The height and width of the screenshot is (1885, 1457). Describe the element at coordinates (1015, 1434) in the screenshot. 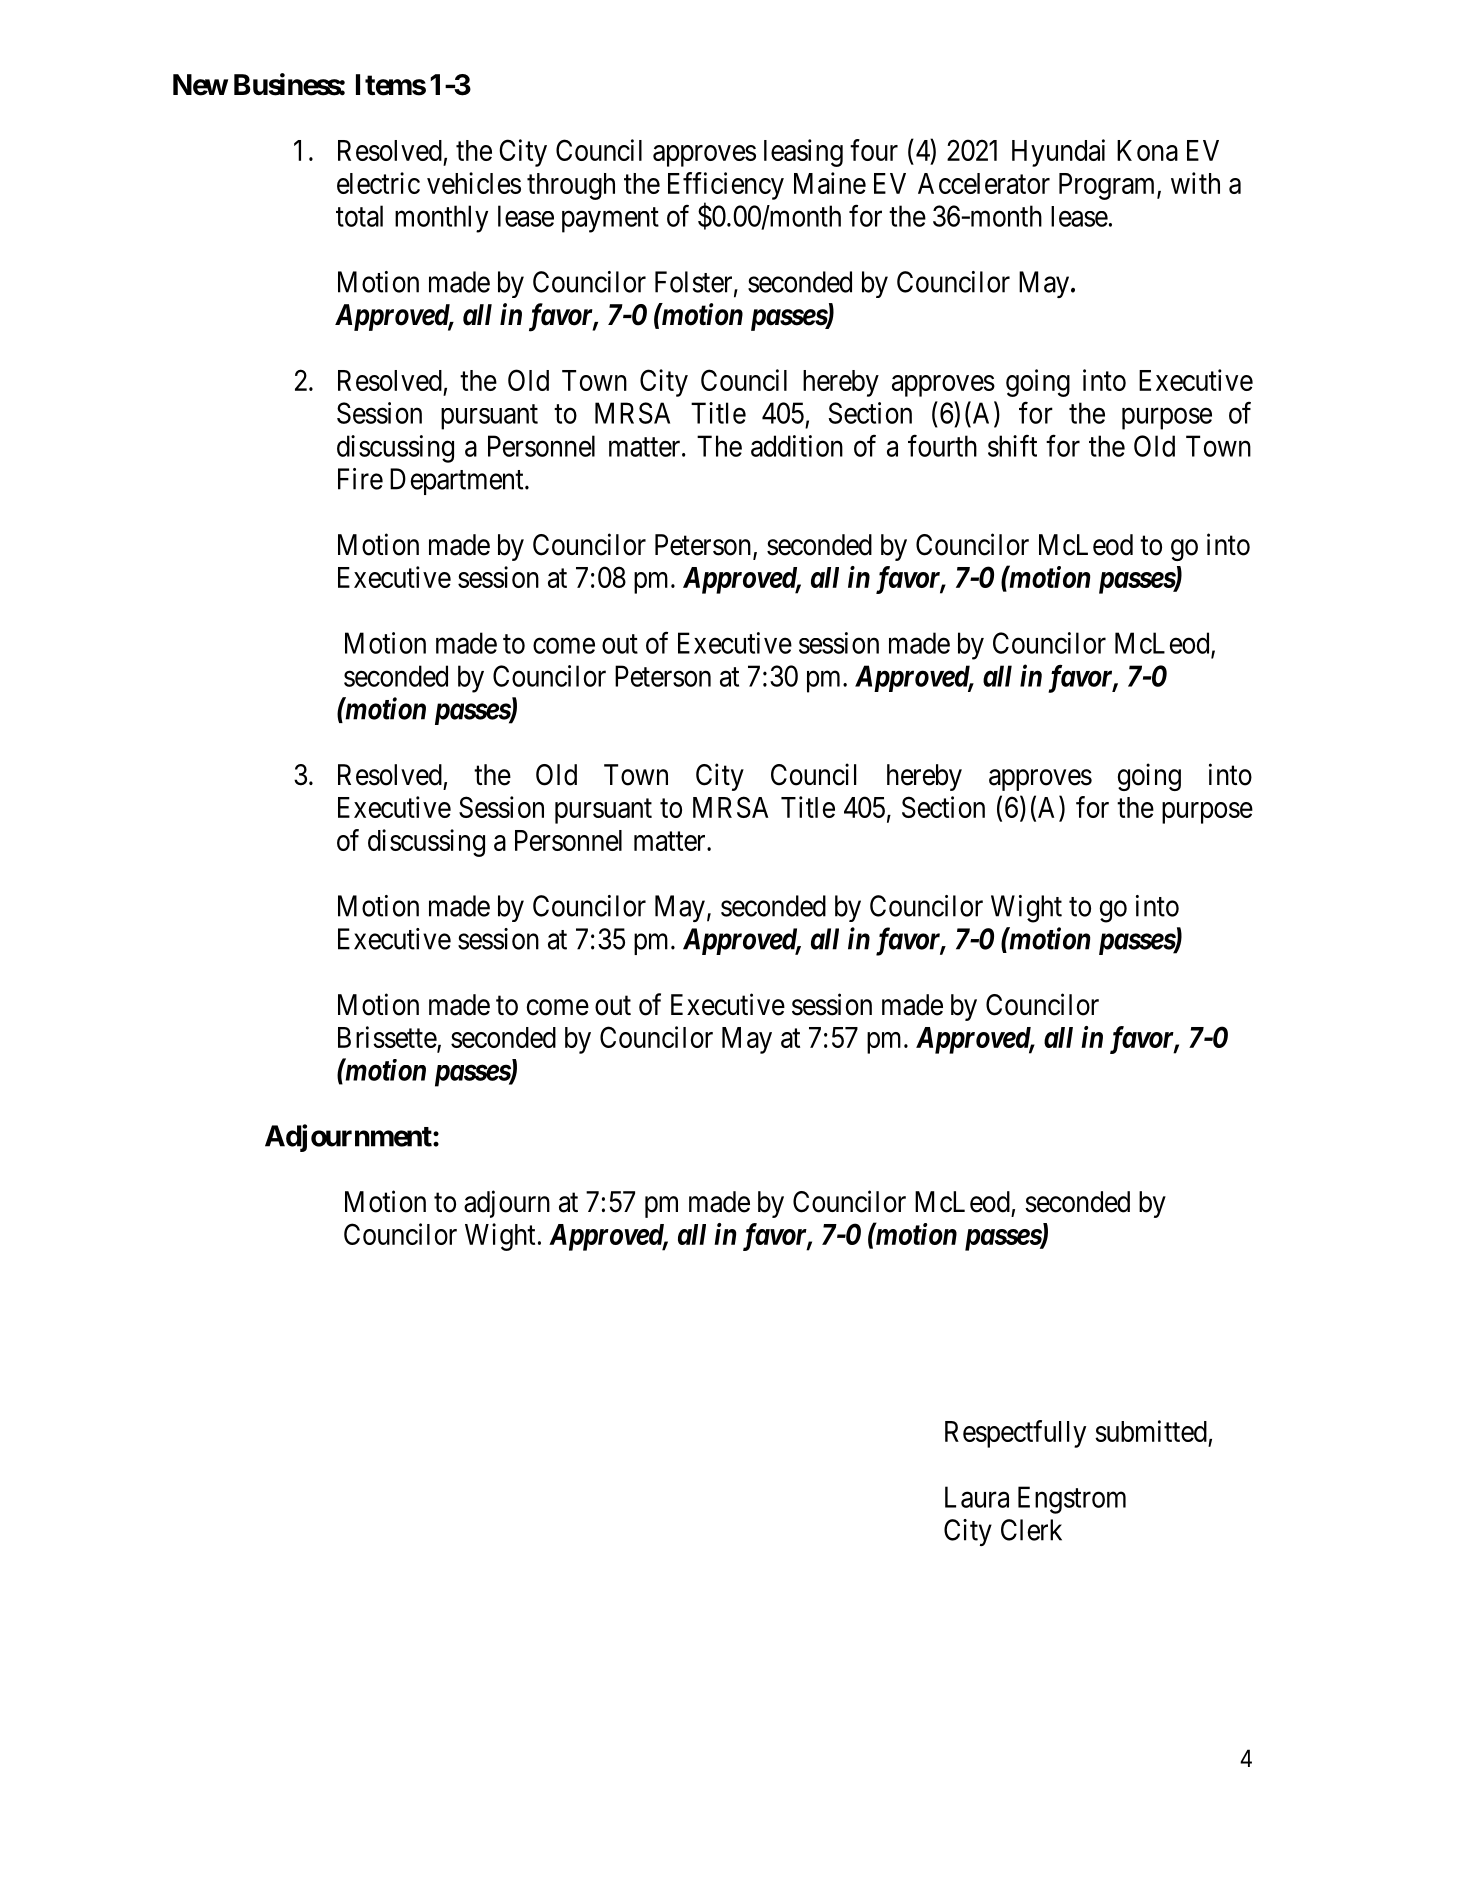

I see `Respectfully` at that location.
